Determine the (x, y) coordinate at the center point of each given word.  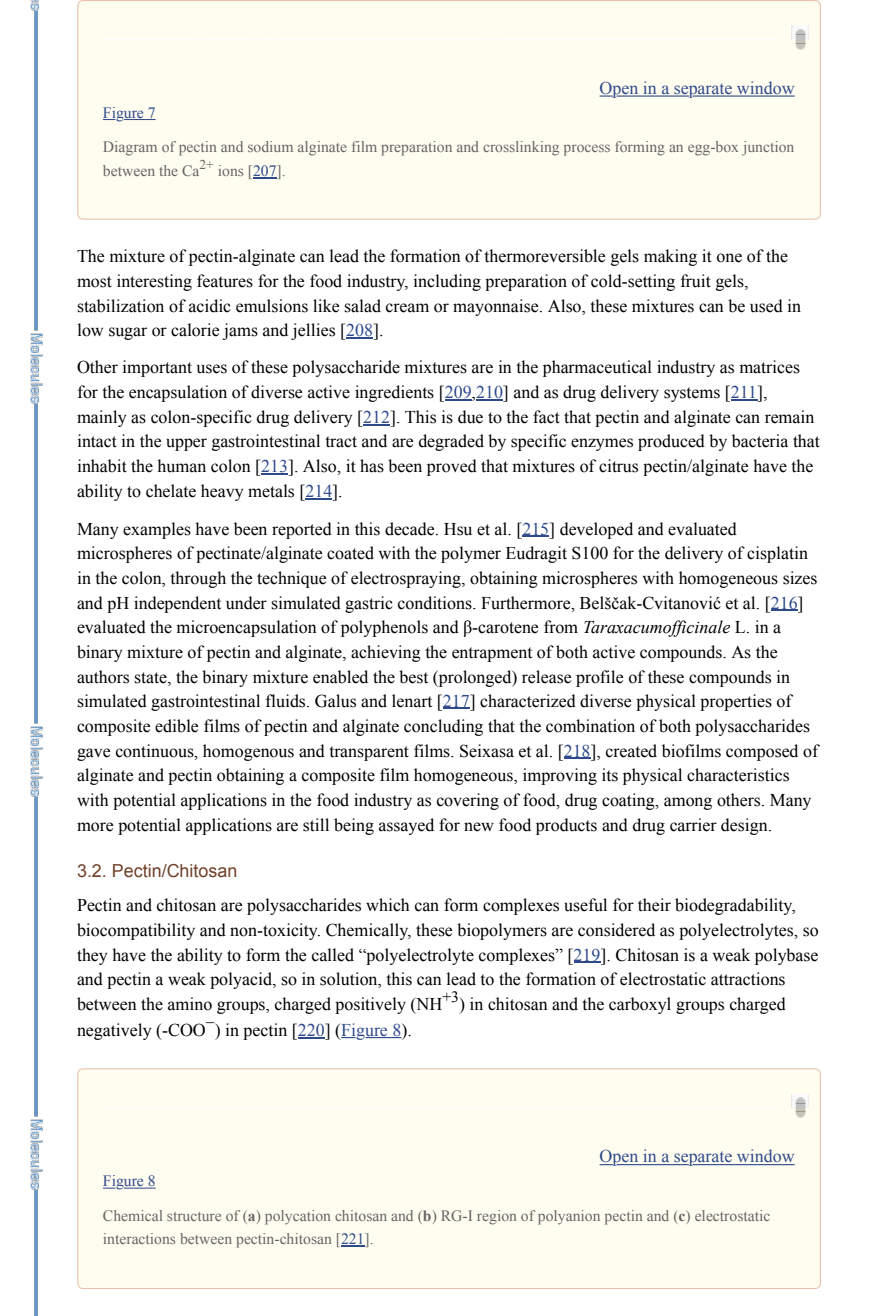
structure (194, 1216)
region (496, 1217)
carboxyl (640, 1005)
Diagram (130, 148)
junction (768, 148)
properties (736, 702)
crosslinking (521, 148)
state (151, 678)
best (413, 677)
